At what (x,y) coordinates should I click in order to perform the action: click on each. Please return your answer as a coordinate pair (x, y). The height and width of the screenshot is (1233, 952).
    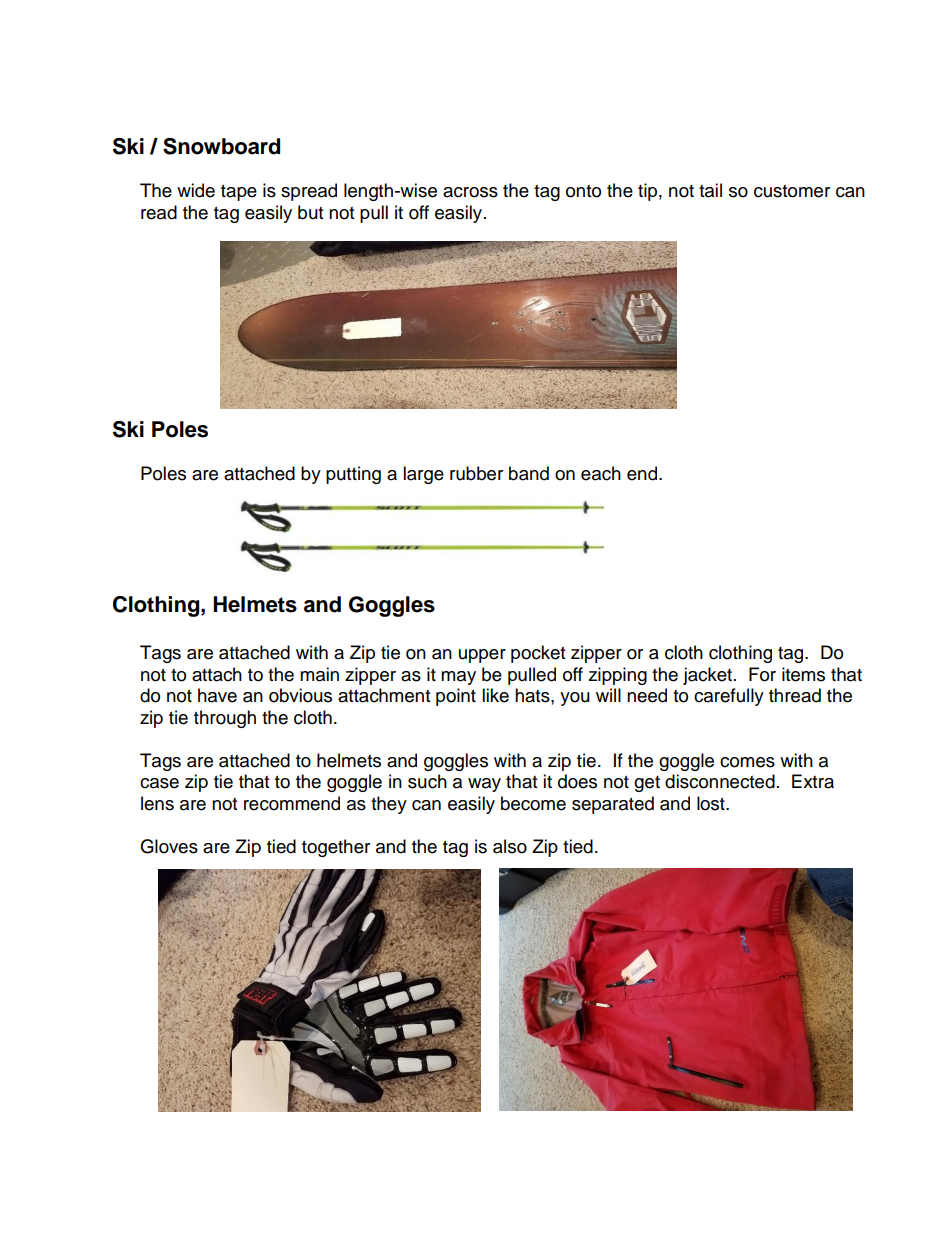
    Looking at the image, I should click on (601, 473).
